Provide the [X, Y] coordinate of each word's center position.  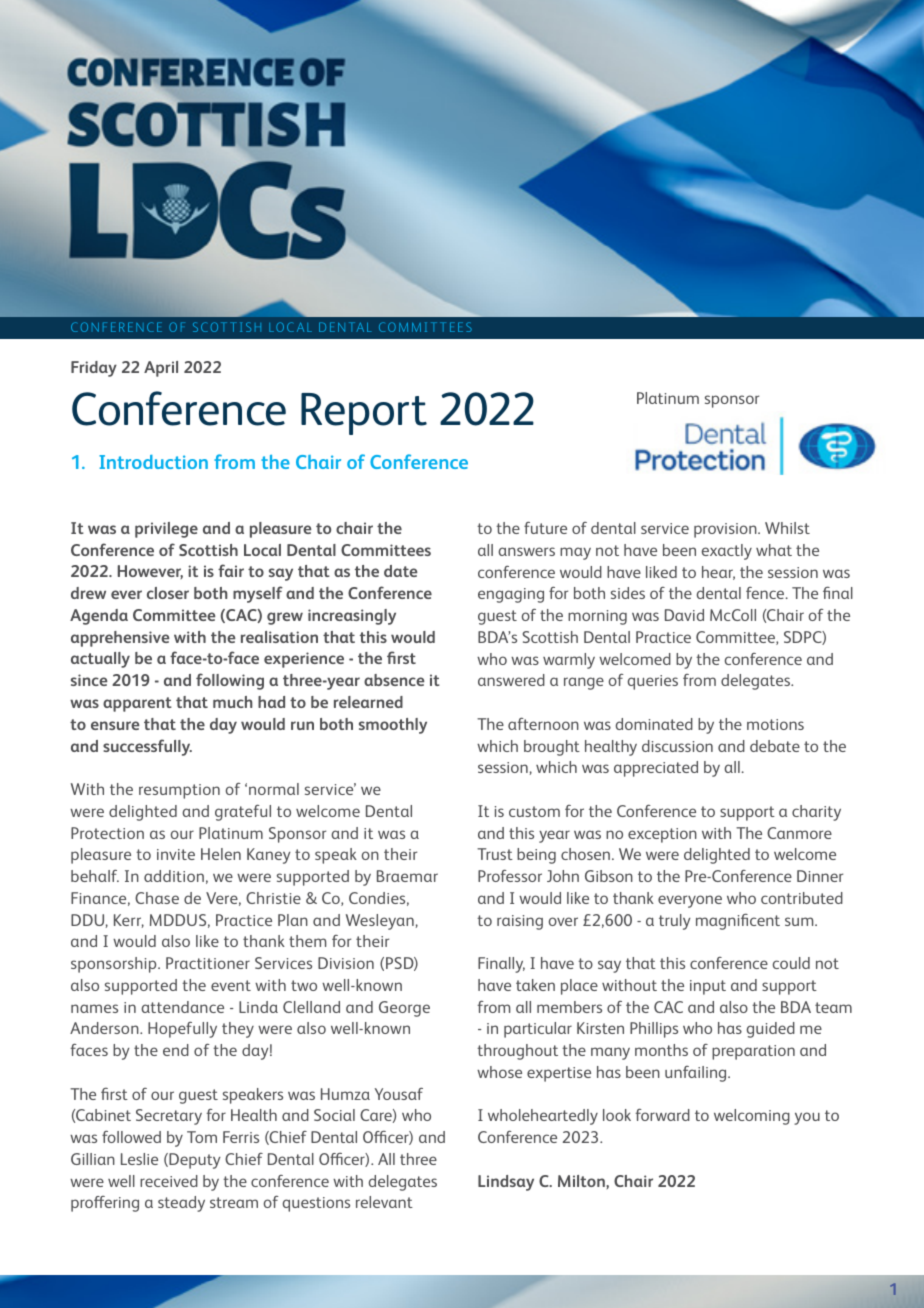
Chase [157, 898]
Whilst [787, 528]
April [161, 369]
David [684, 615]
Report [364, 414]
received [169, 1181]
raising [520, 922]
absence [394, 680]
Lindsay [506, 1183]
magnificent [738, 921]
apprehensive [120, 639]
